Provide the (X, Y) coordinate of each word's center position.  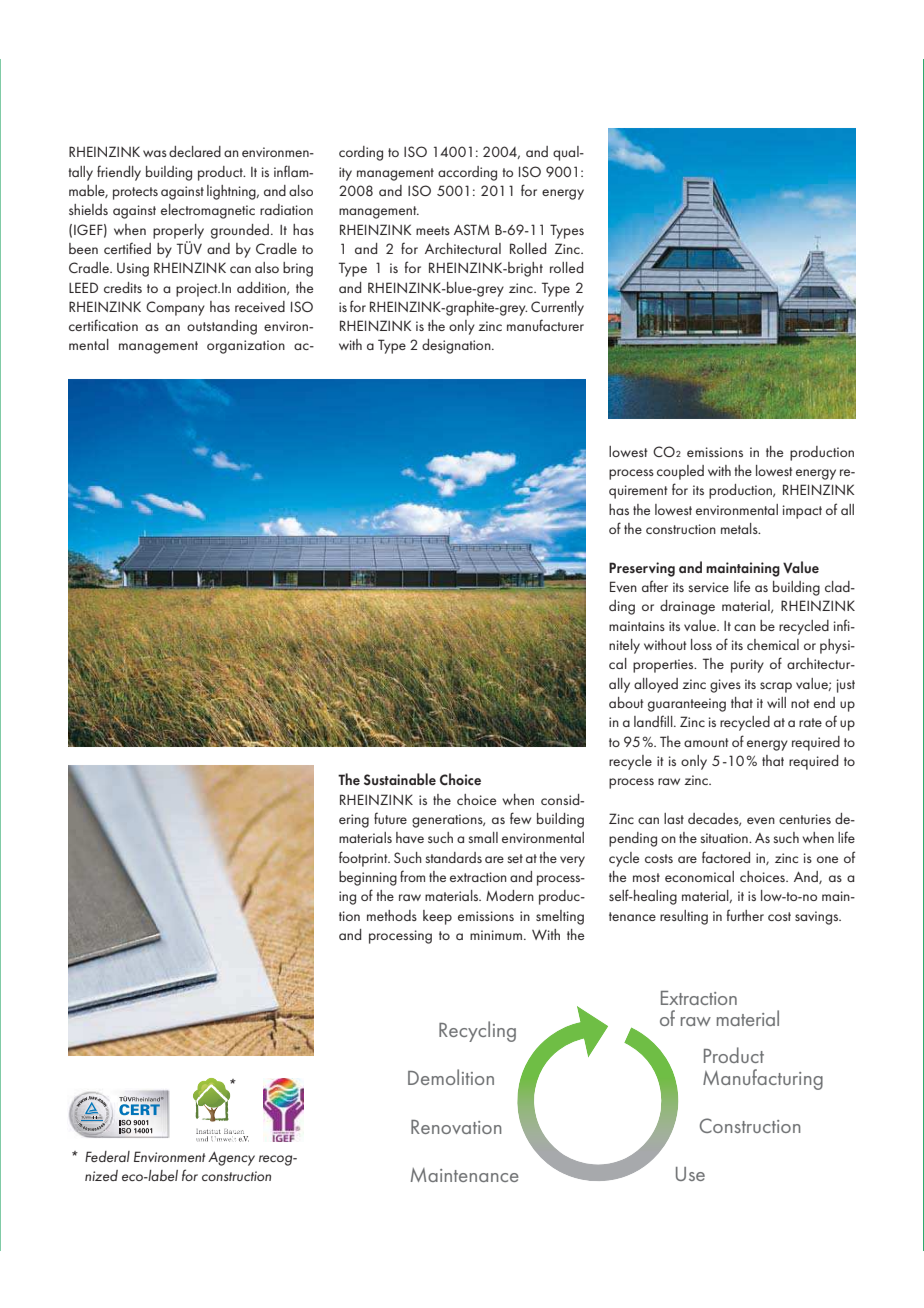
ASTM (472, 229)
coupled (680, 472)
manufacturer (545, 325)
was (155, 153)
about (626, 702)
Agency (231, 1158)
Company (175, 308)
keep (437, 917)
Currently (557, 308)
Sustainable (400, 779)
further (745, 915)
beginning (368, 878)
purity (747, 666)
